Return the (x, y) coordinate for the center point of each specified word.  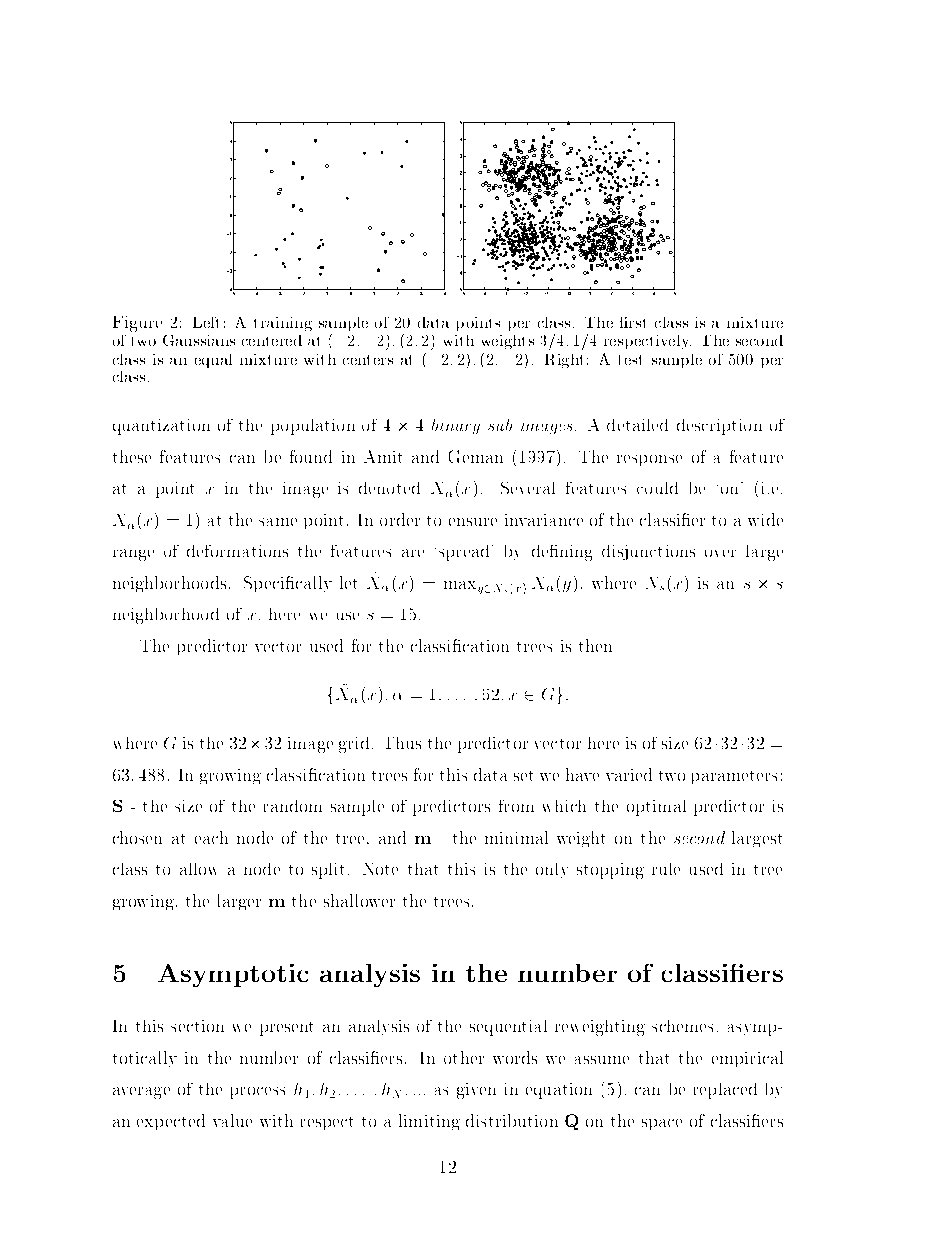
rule (666, 869)
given (476, 1091)
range (133, 555)
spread (464, 553)
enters (370, 360)
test (630, 360)
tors (474, 807)
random (293, 806)
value (232, 1120)
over (720, 553)
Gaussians (199, 340)
